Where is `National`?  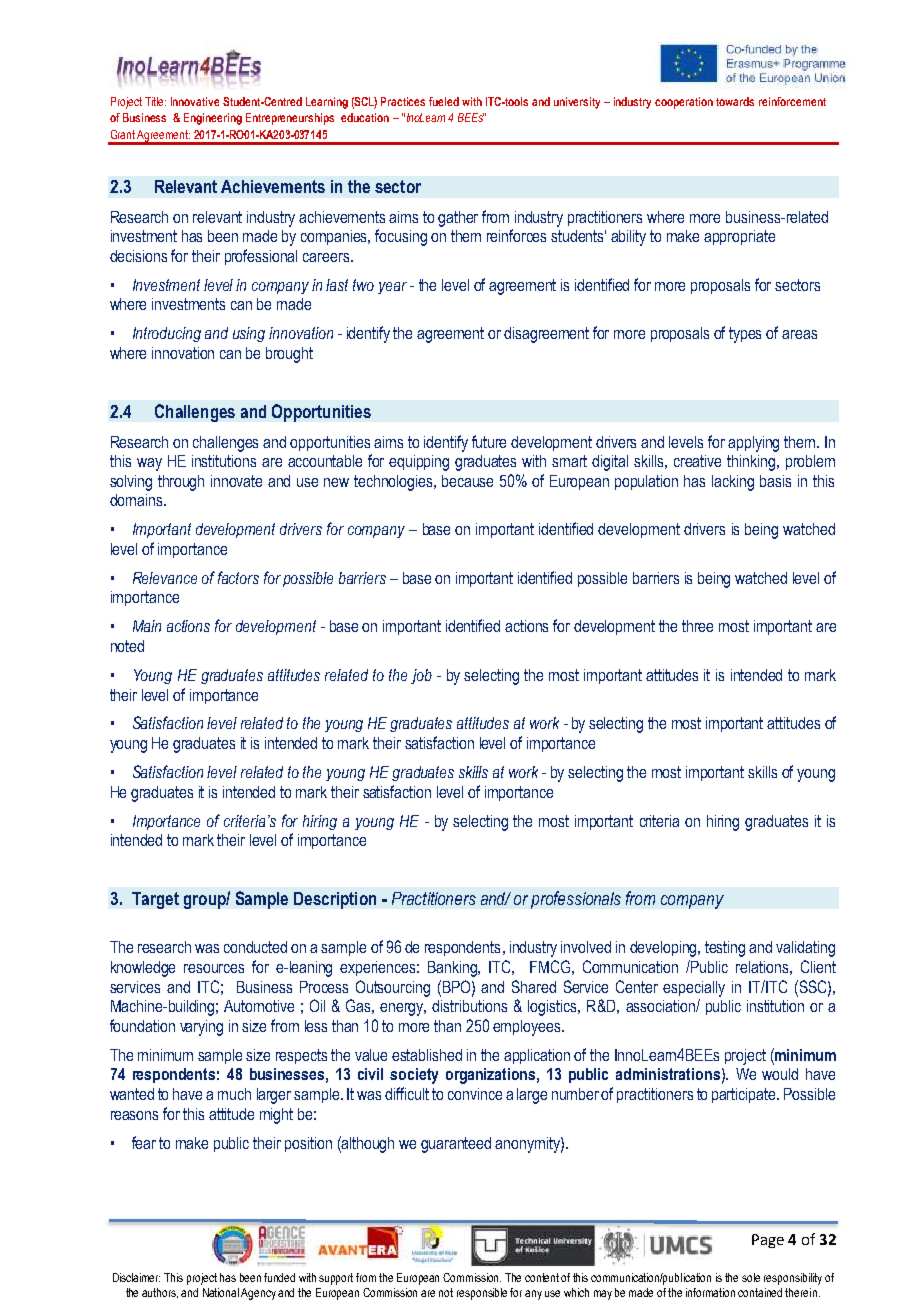 National is located at coordinates (221, 1292).
